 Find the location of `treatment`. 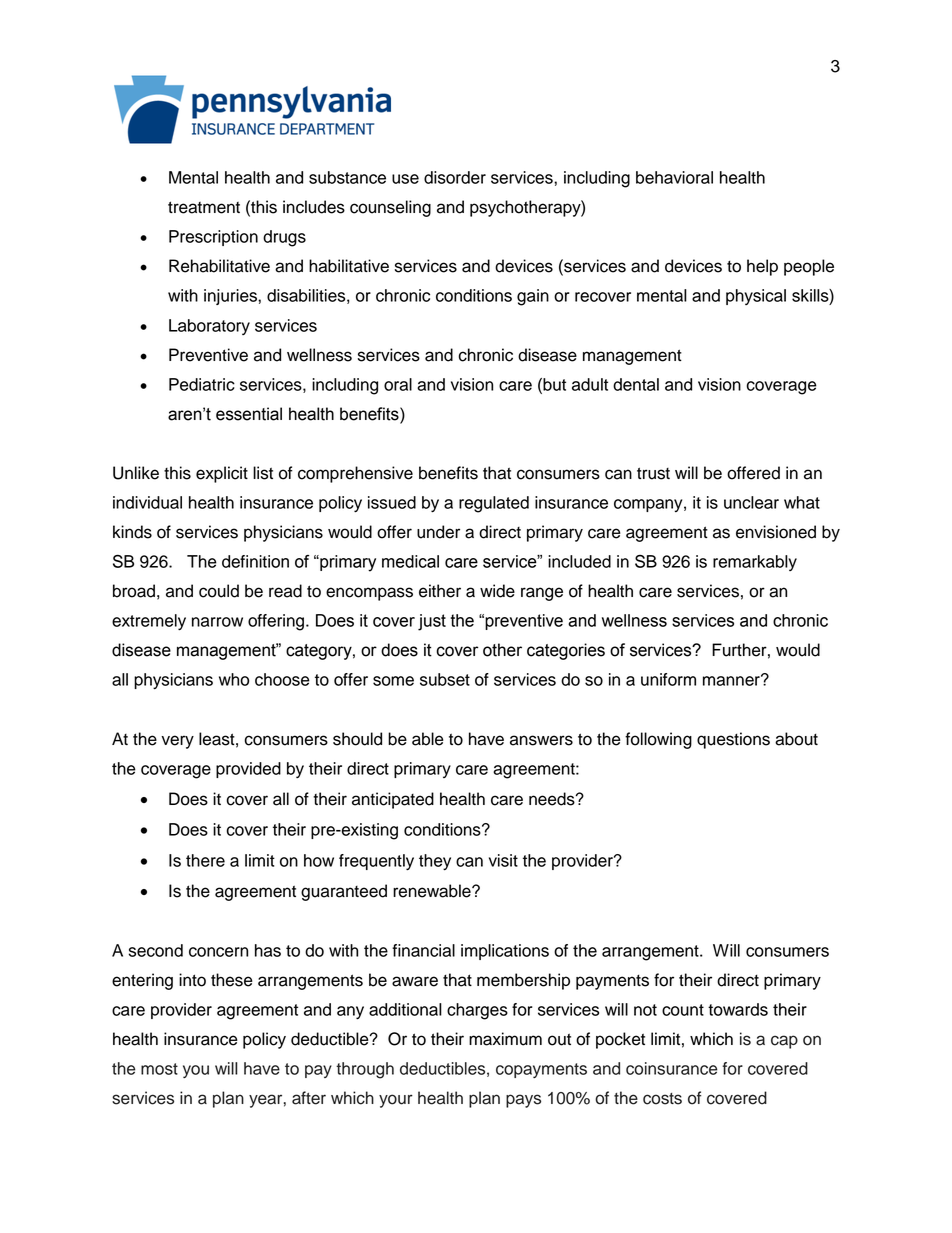

treatment is located at coordinates (204, 207).
